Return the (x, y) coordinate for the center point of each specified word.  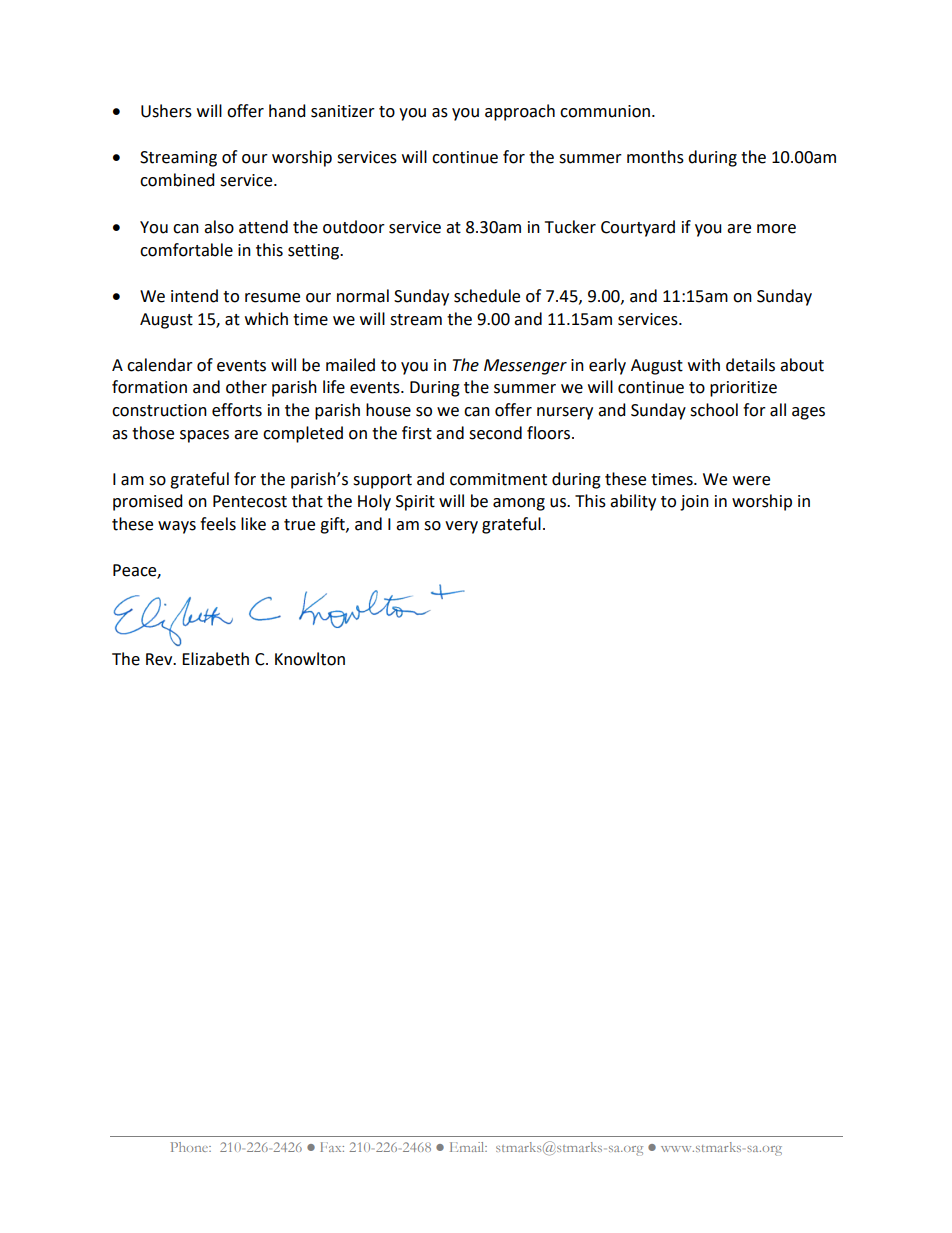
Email (468, 1147)
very (461, 527)
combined (177, 180)
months (655, 157)
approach (520, 112)
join (694, 503)
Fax (332, 1147)
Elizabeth (215, 659)
